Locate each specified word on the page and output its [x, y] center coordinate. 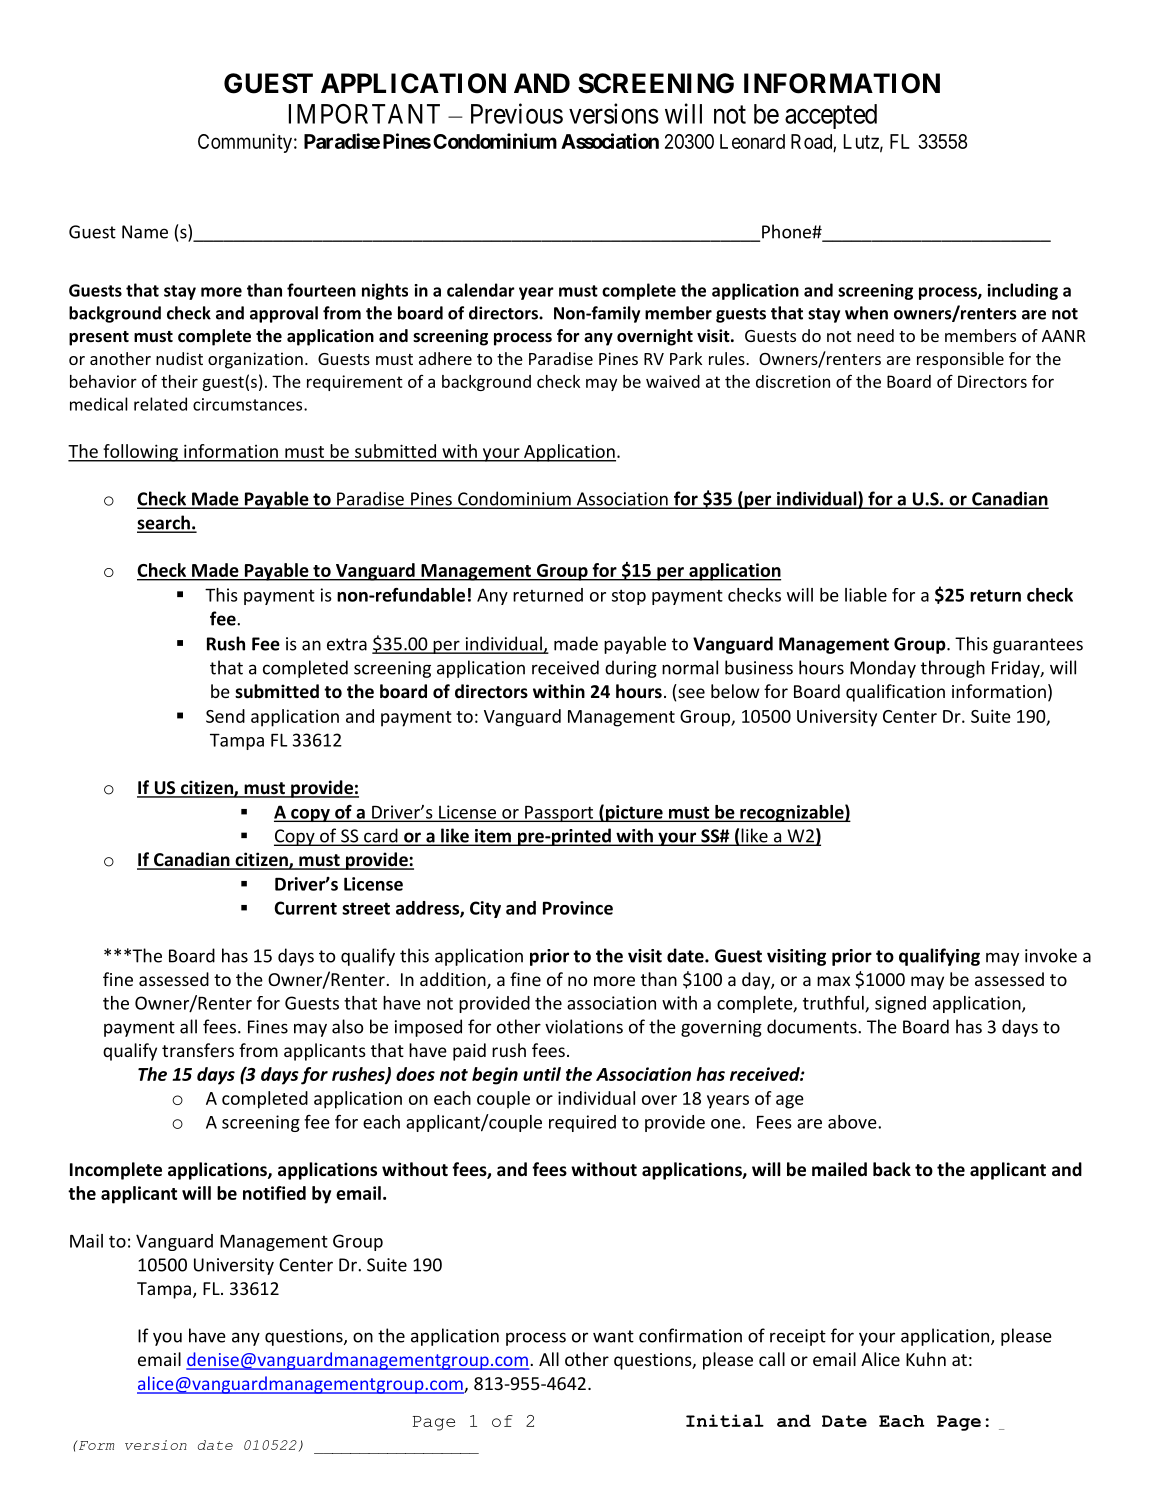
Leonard [752, 141]
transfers [198, 1050]
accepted [831, 116]
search [164, 523]
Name [145, 232]
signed [900, 1004]
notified [274, 1193]
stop [629, 597]
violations [584, 1026]
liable [866, 595]
